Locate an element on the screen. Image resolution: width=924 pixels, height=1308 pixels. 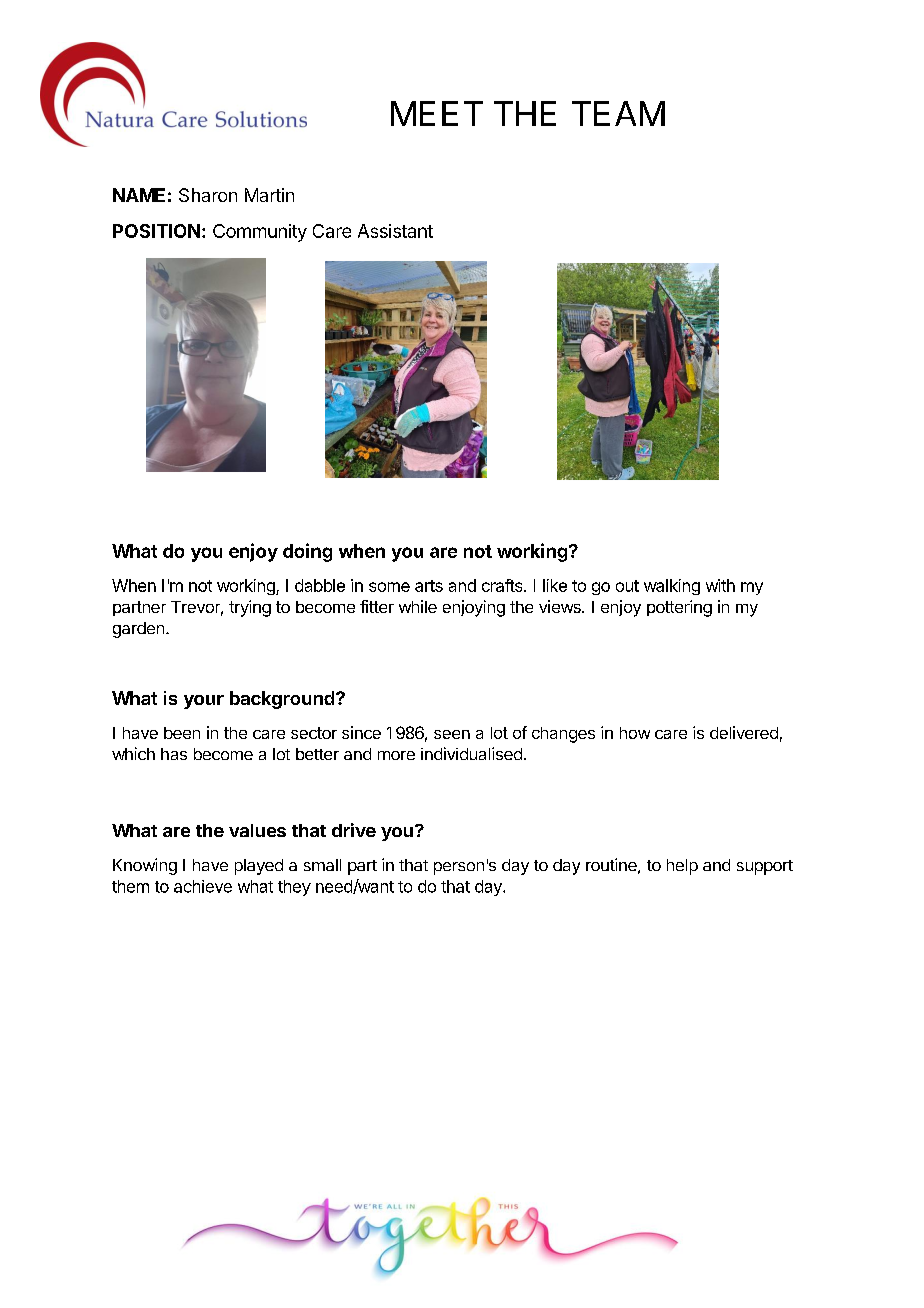
Assistant is located at coordinates (395, 231).
